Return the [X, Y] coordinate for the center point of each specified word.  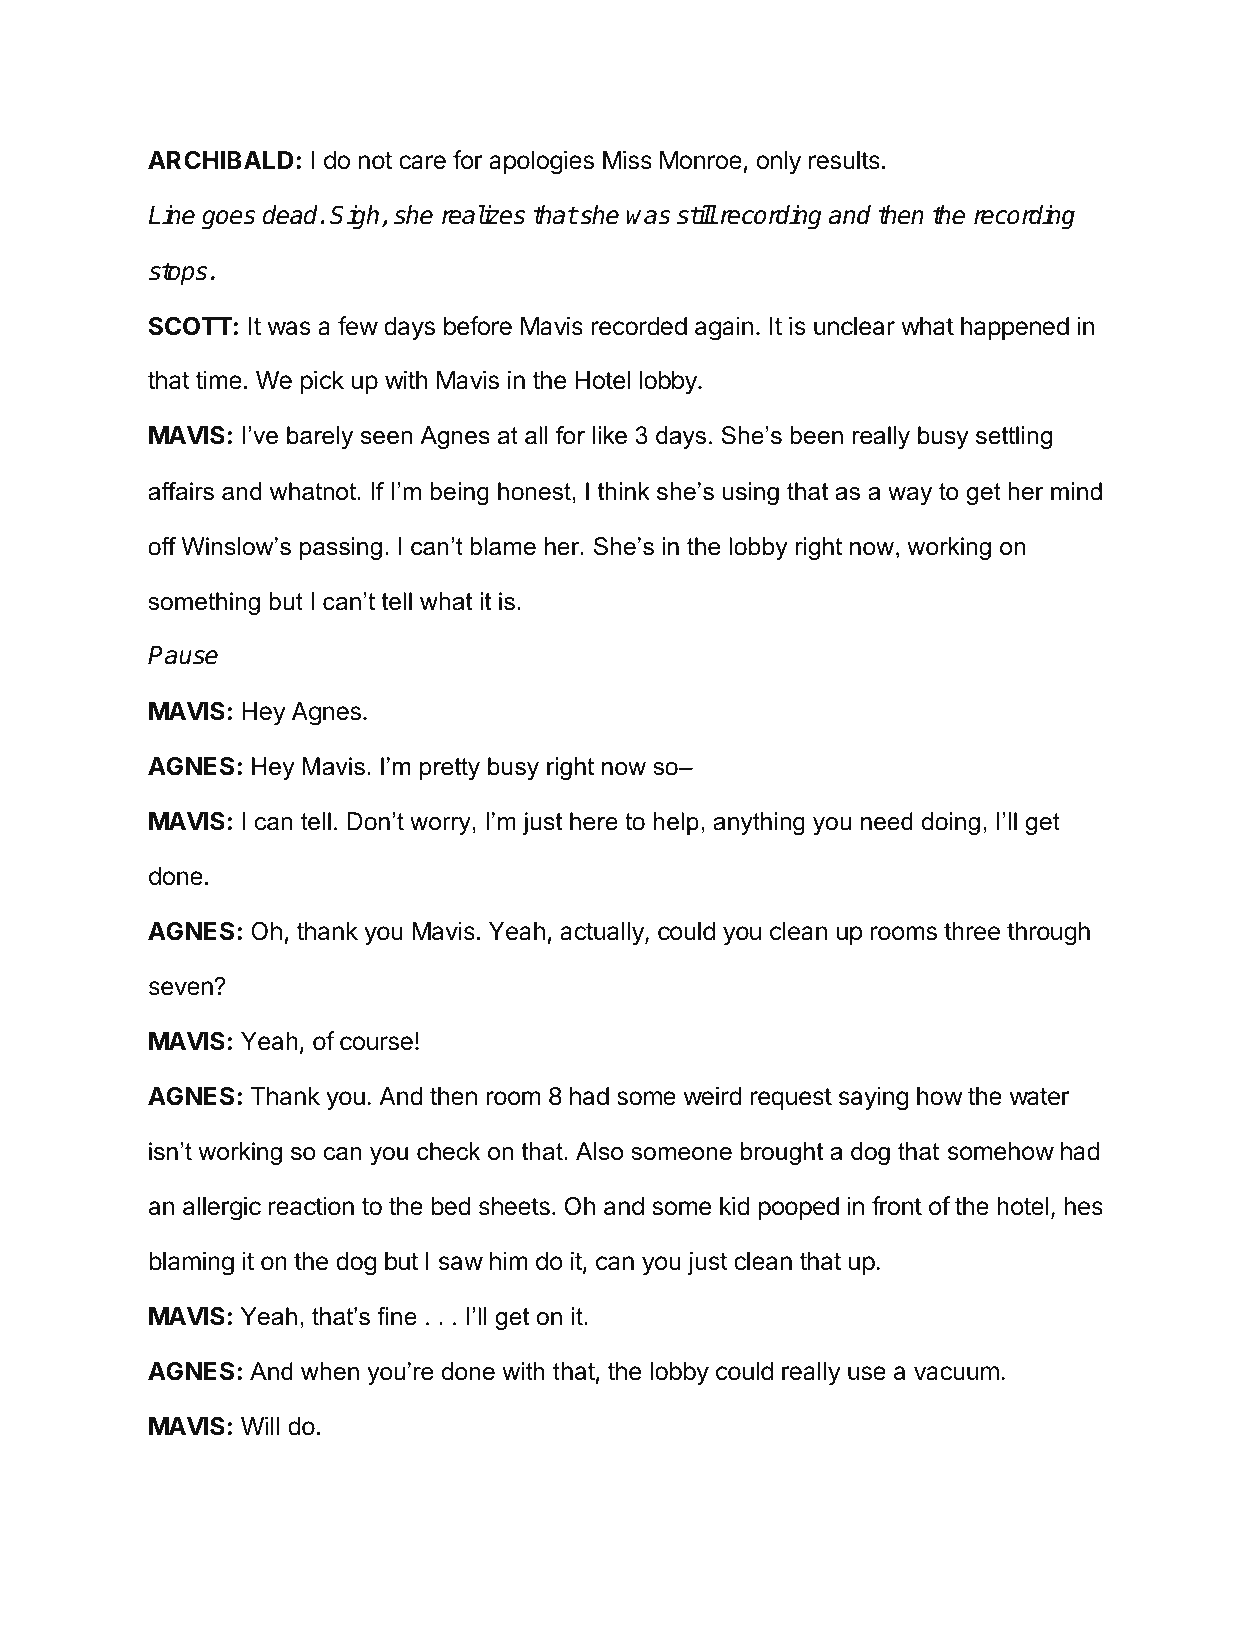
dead [290, 215]
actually [603, 933]
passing [341, 548]
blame [503, 546]
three [972, 931]
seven [181, 988]
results [844, 160]
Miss [627, 160]
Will [260, 1425]
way [910, 496]
